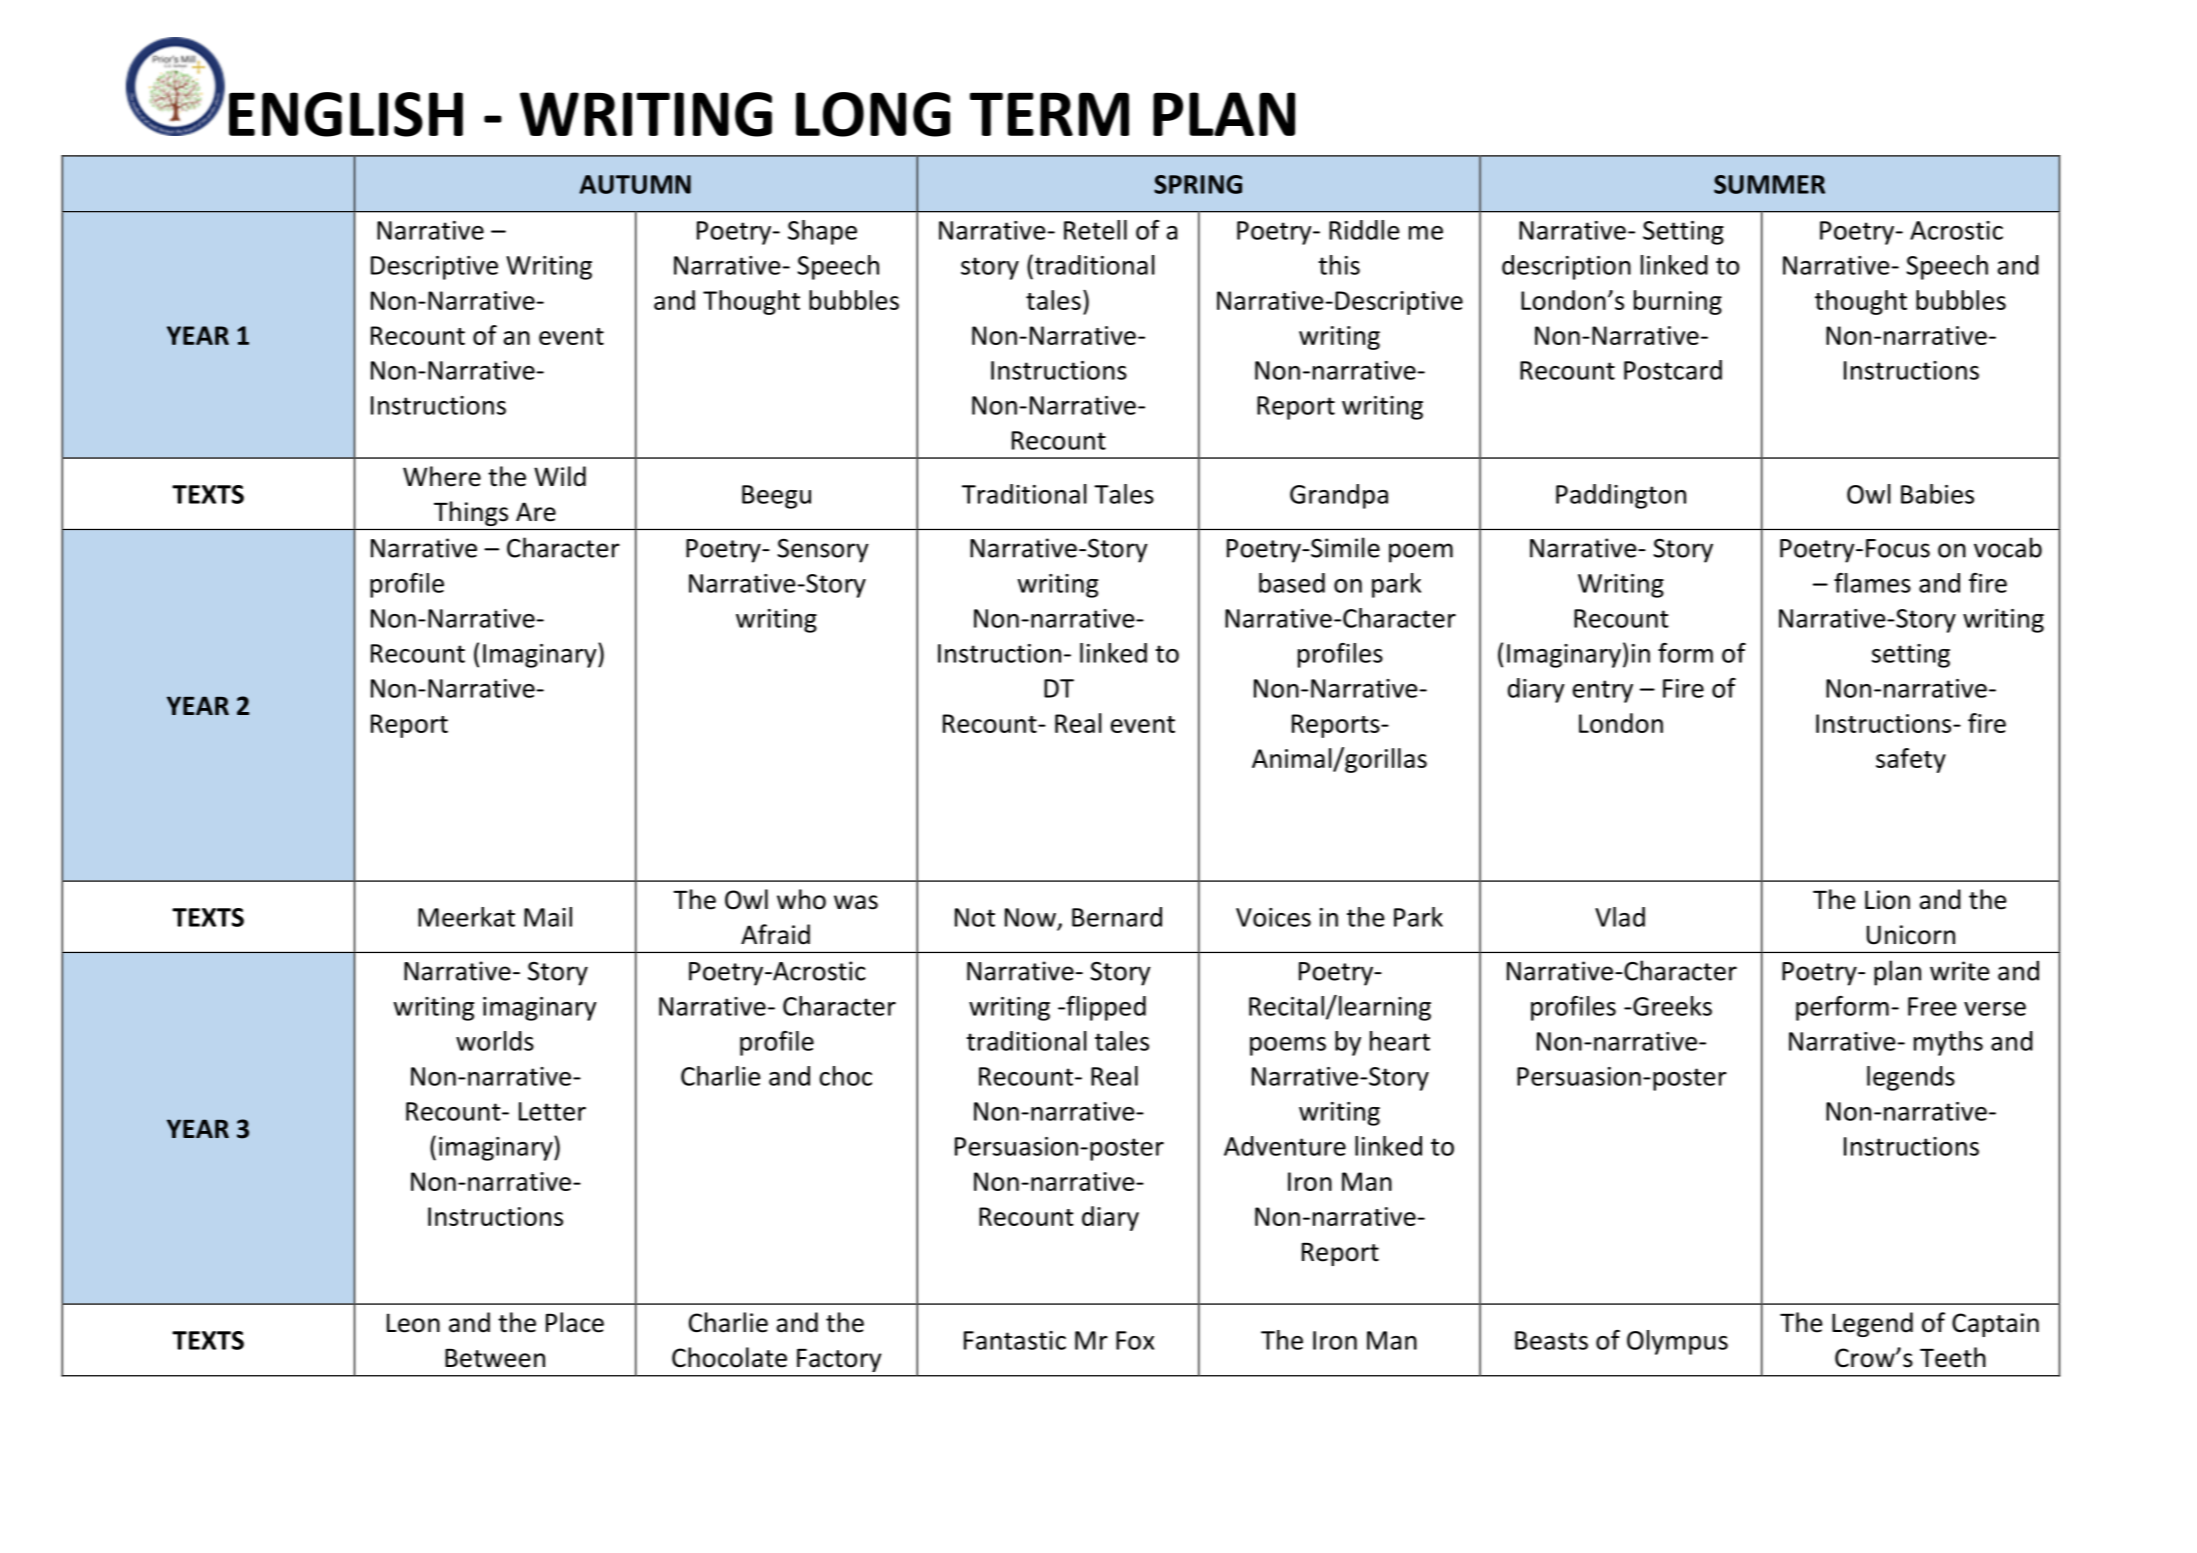  I want to click on safety, so click(1911, 760).
